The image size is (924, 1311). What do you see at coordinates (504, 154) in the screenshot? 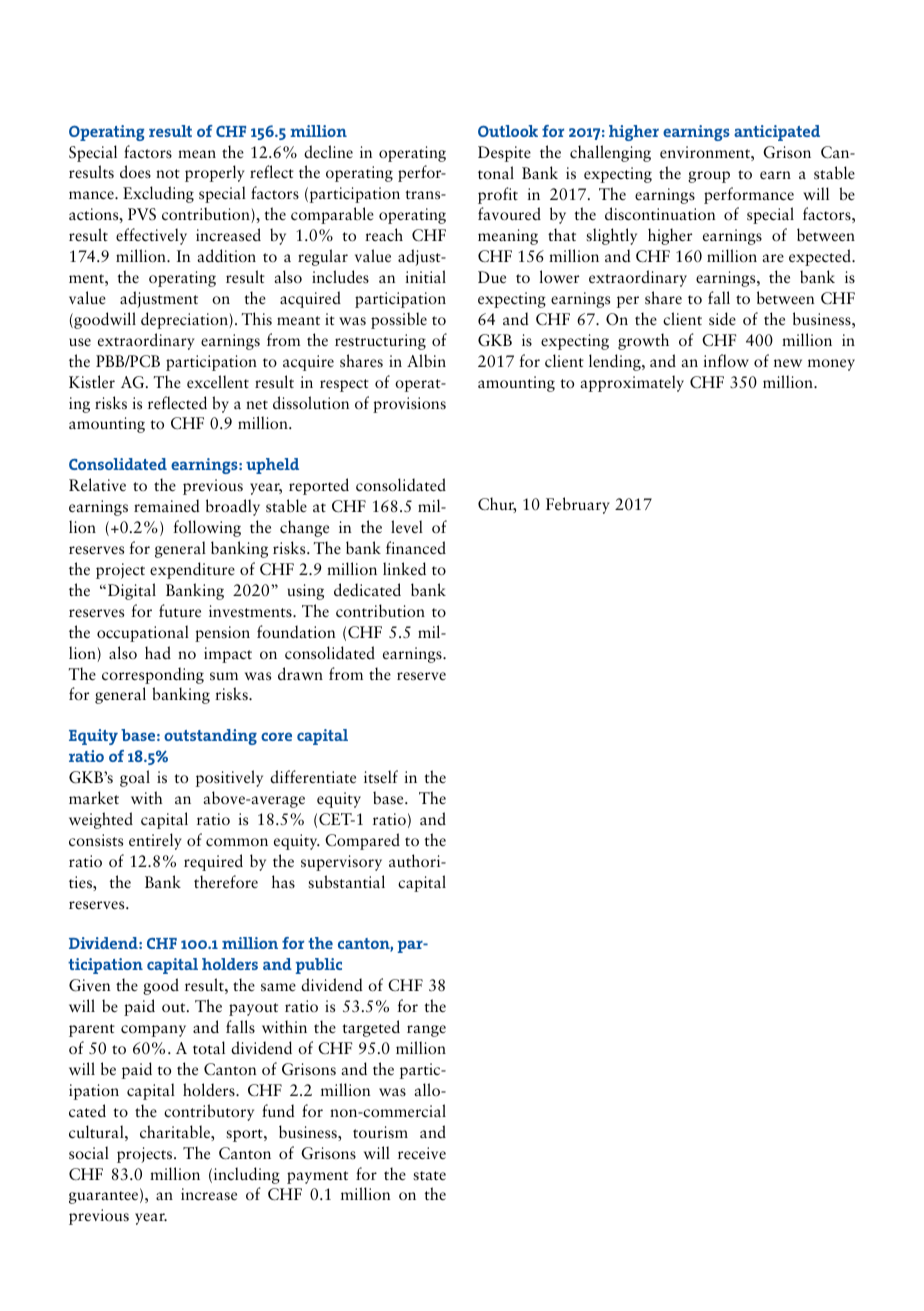
I see `Despite` at bounding box center [504, 154].
